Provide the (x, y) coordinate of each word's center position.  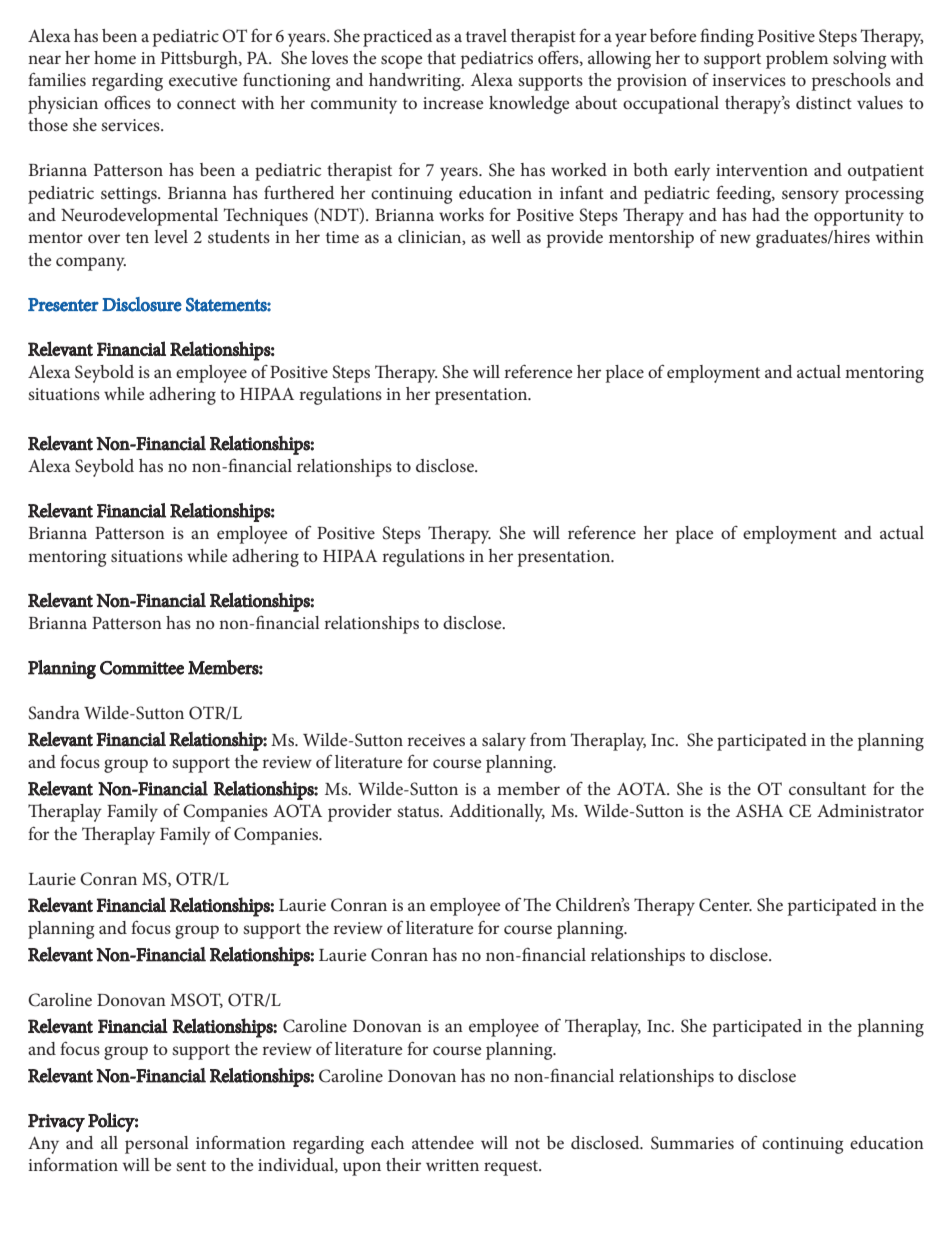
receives (436, 740)
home (115, 57)
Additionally (497, 813)
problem (797, 60)
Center (725, 905)
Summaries (692, 1143)
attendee (443, 1142)
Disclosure (142, 304)
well (506, 236)
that (441, 57)
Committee (142, 668)
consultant (827, 788)
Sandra (54, 713)
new (735, 238)
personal (157, 1145)
